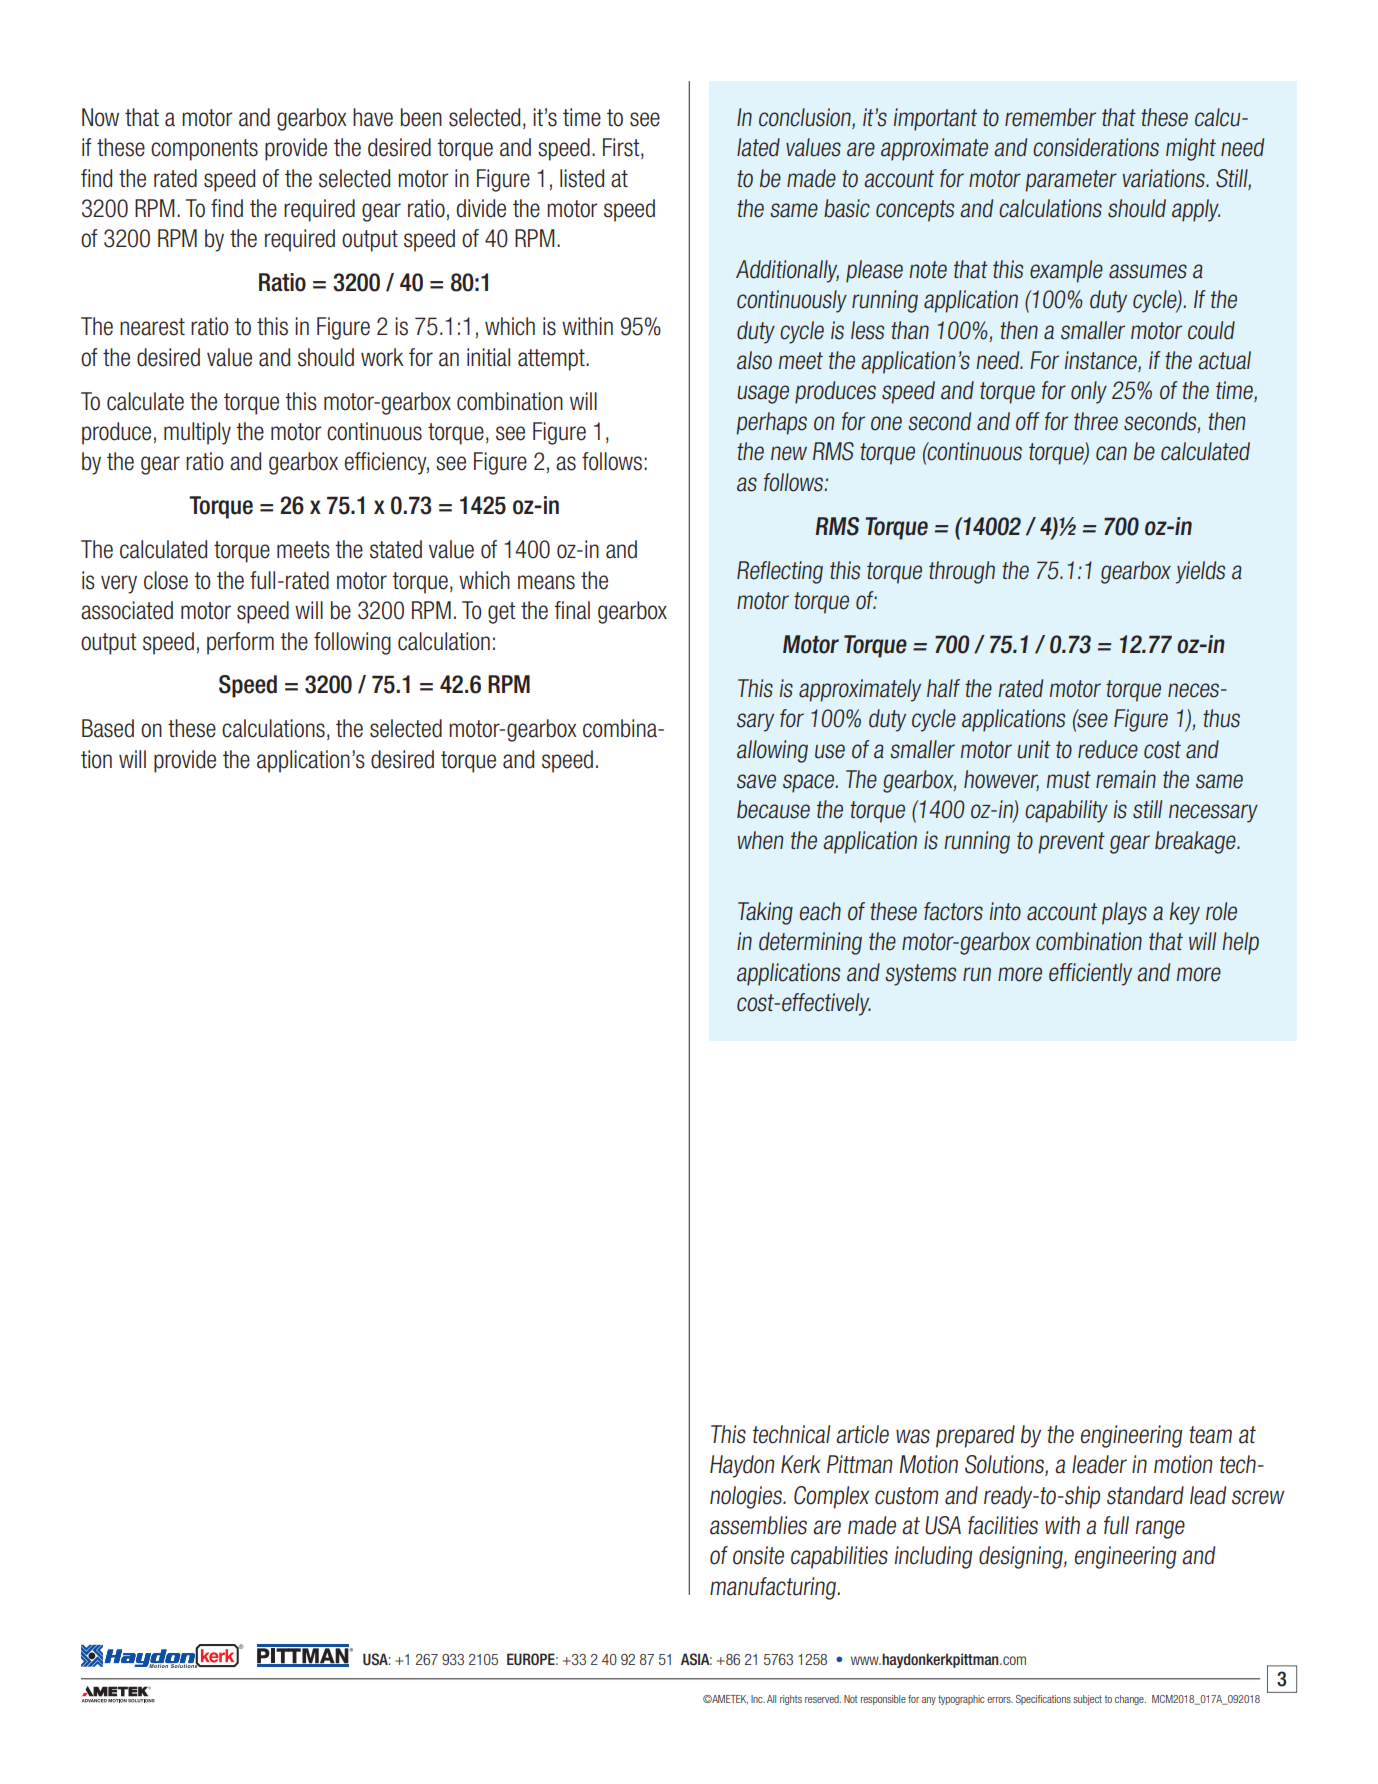 This screenshot has height=1784, width=1378. What do you see at coordinates (791, 1700) in the screenshot?
I see `rights` at bounding box center [791, 1700].
